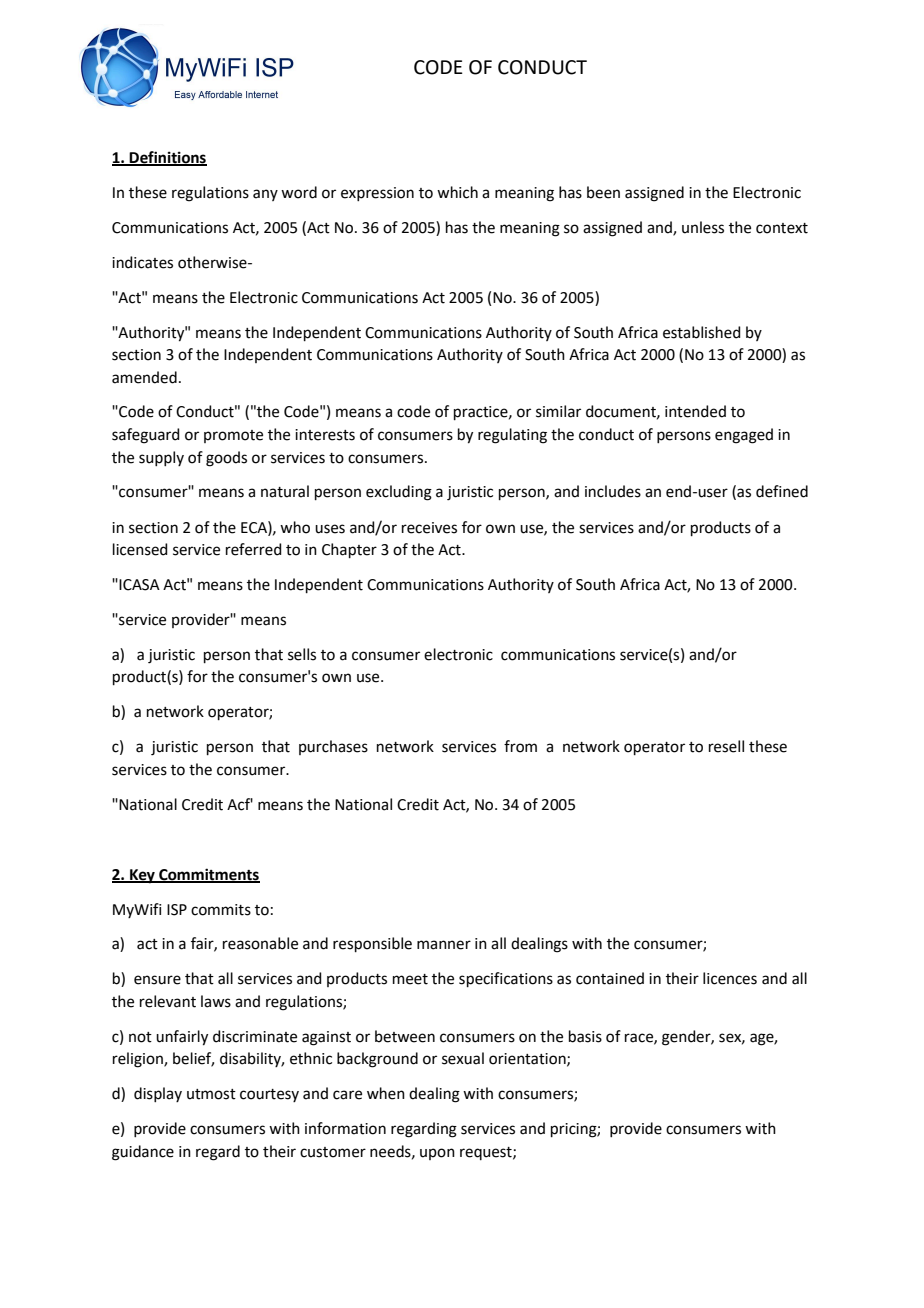 Image resolution: width=924 pixels, height=1308 pixels. Describe the element at coordinates (457, 192) in the screenshot. I see `which` at that location.
